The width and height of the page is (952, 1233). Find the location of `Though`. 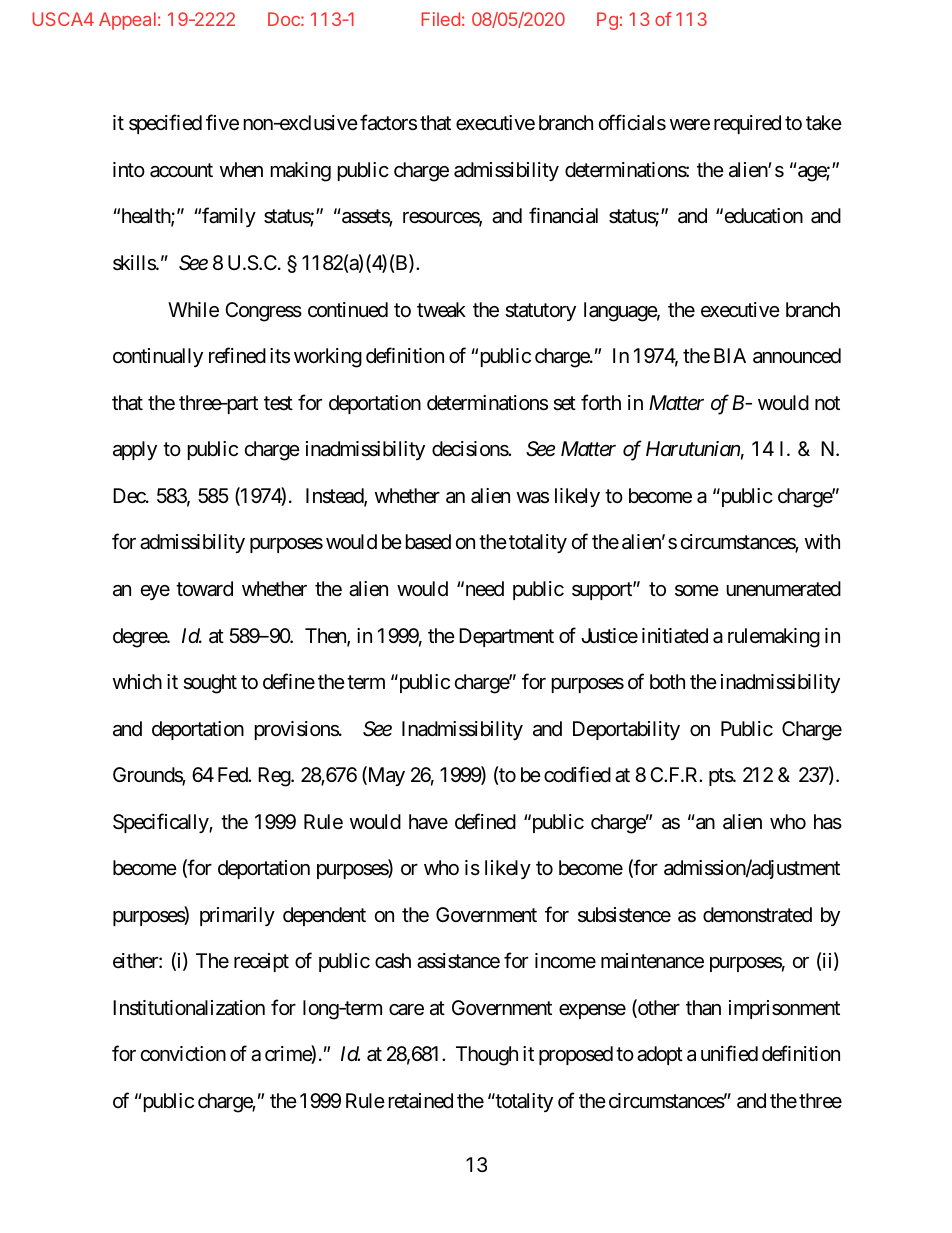

Though is located at coordinates (487, 1056).
